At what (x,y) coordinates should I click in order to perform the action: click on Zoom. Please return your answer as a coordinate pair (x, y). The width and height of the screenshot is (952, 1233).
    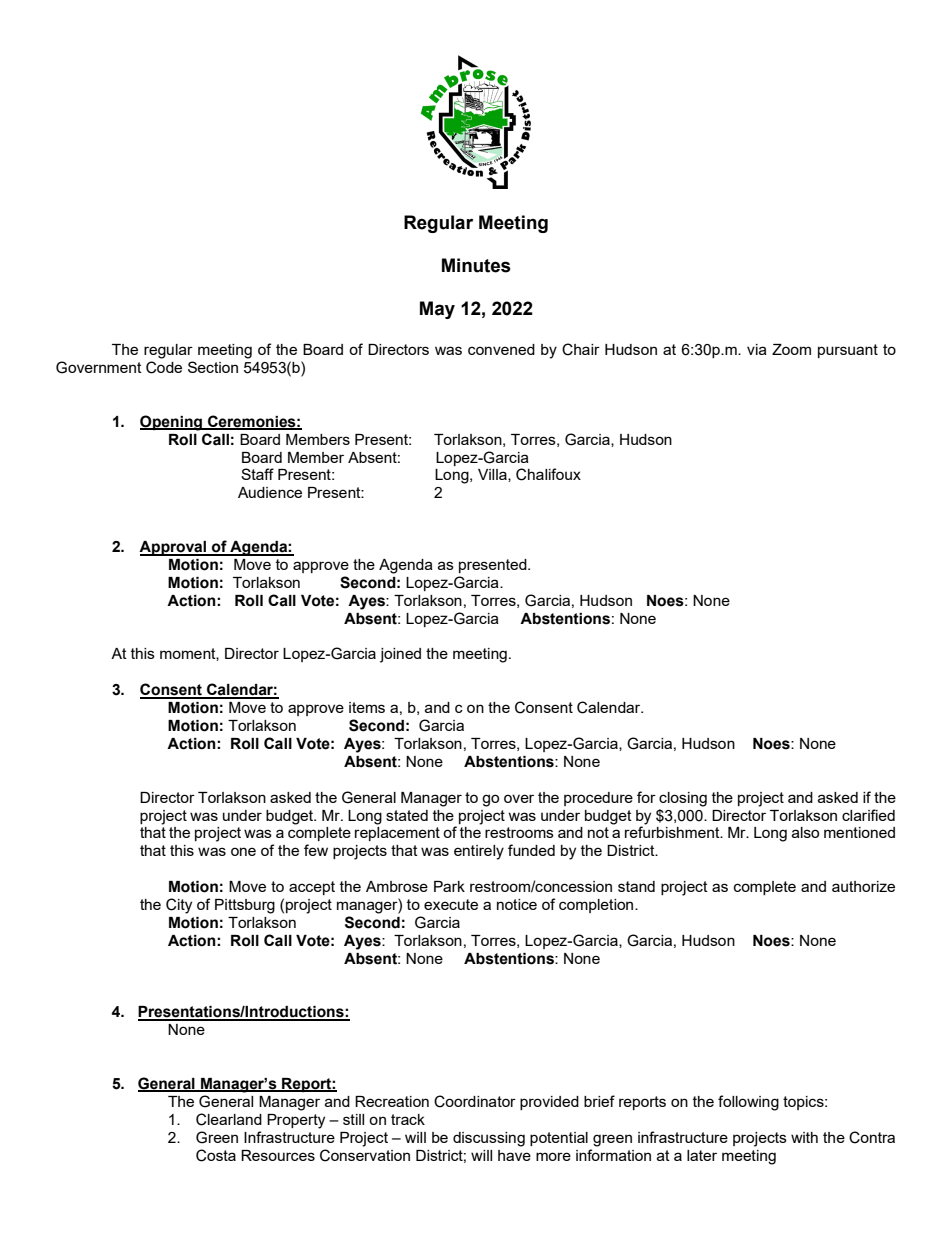
    Looking at the image, I should click on (791, 349).
